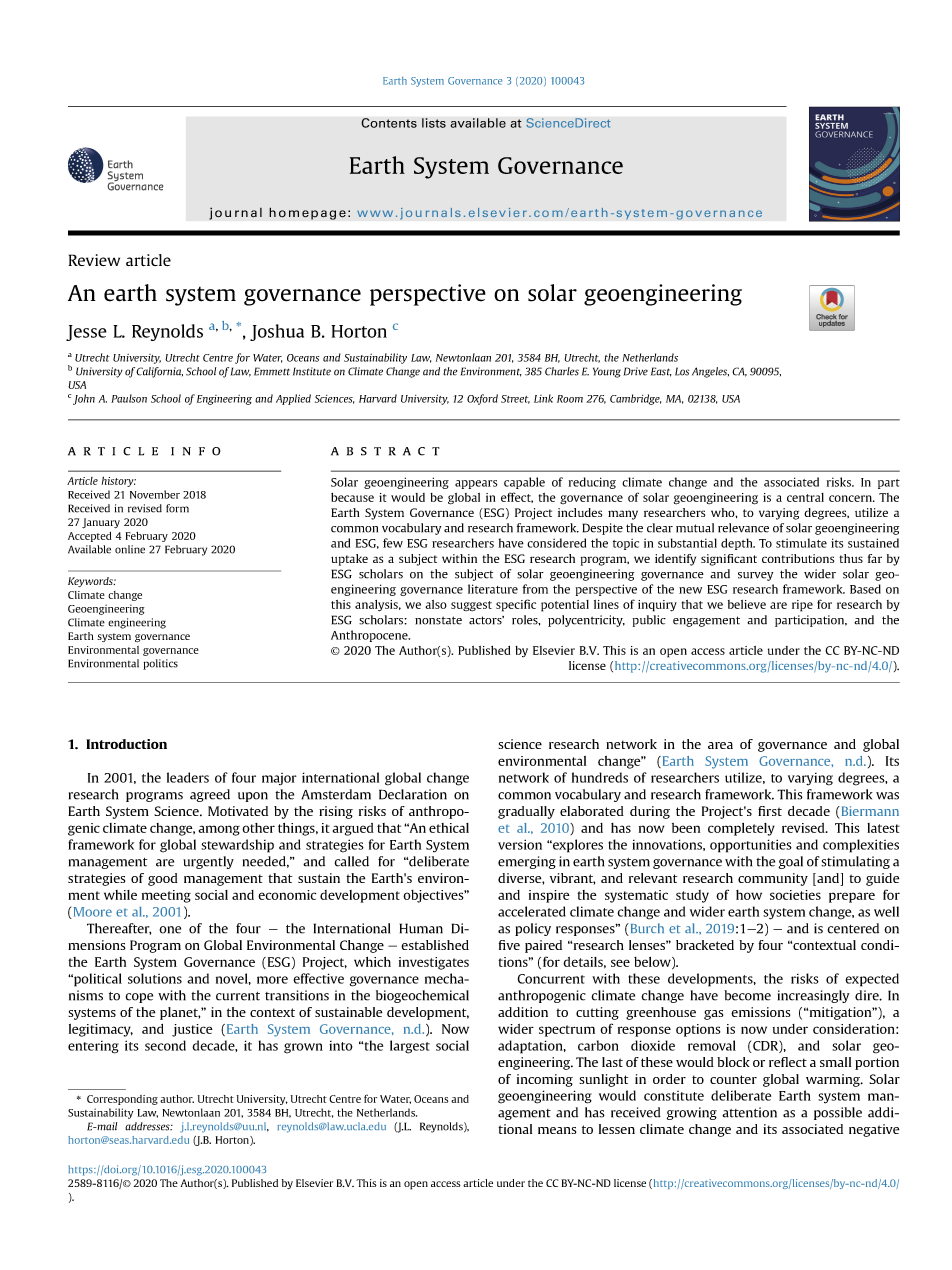 The width and height of the image is (952, 1270). What do you see at coordinates (160, 664) in the image?
I see `politics` at bounding box center [160, 664].
